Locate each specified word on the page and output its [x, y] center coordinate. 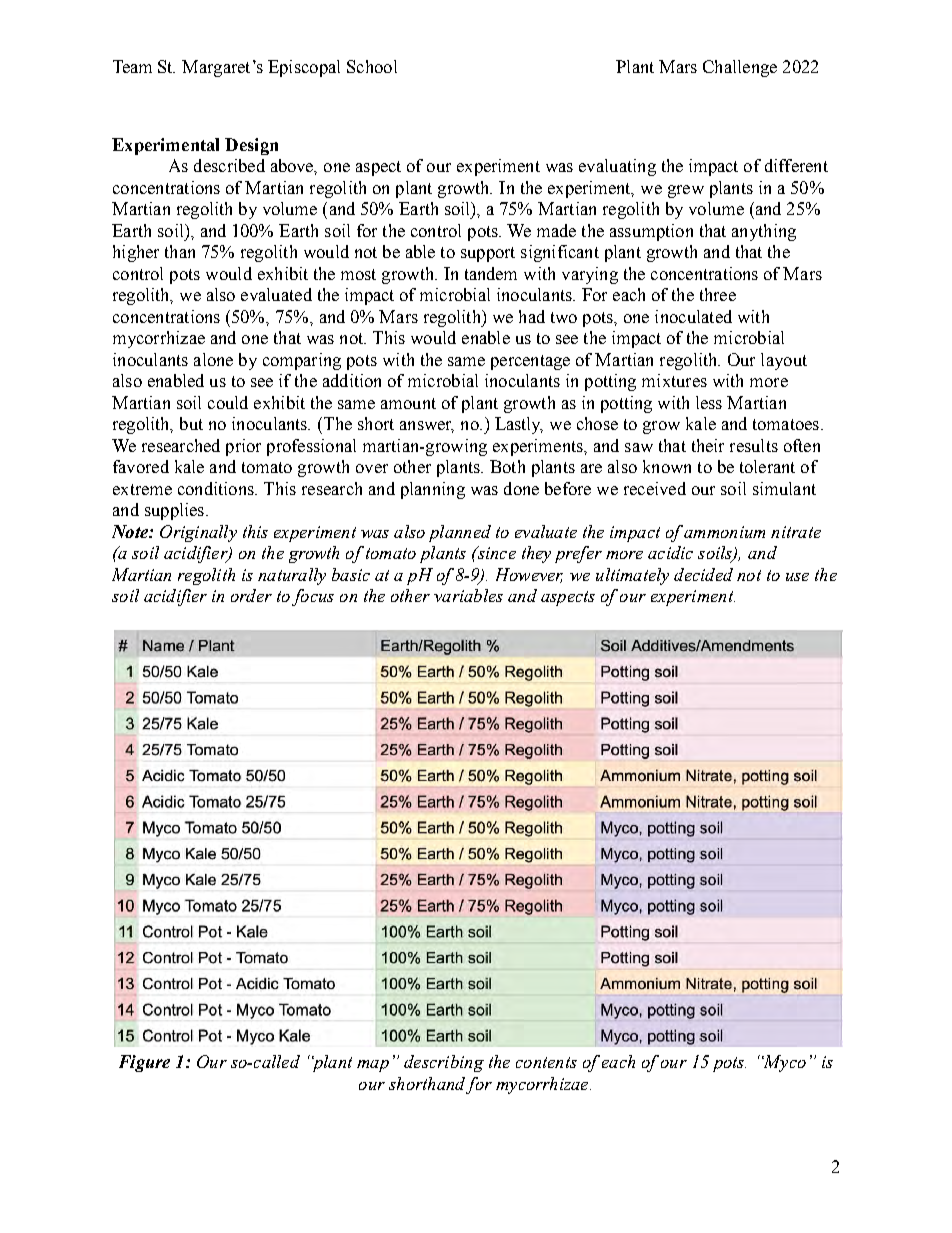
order [251, 595]
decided [703, 574]
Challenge [740, 68]
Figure [144, 1063]
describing [444, 1063]
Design [251, 146]
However [529, 575]
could [228, 402]
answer [427, 427]
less [709, 402]
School [372, 66]
